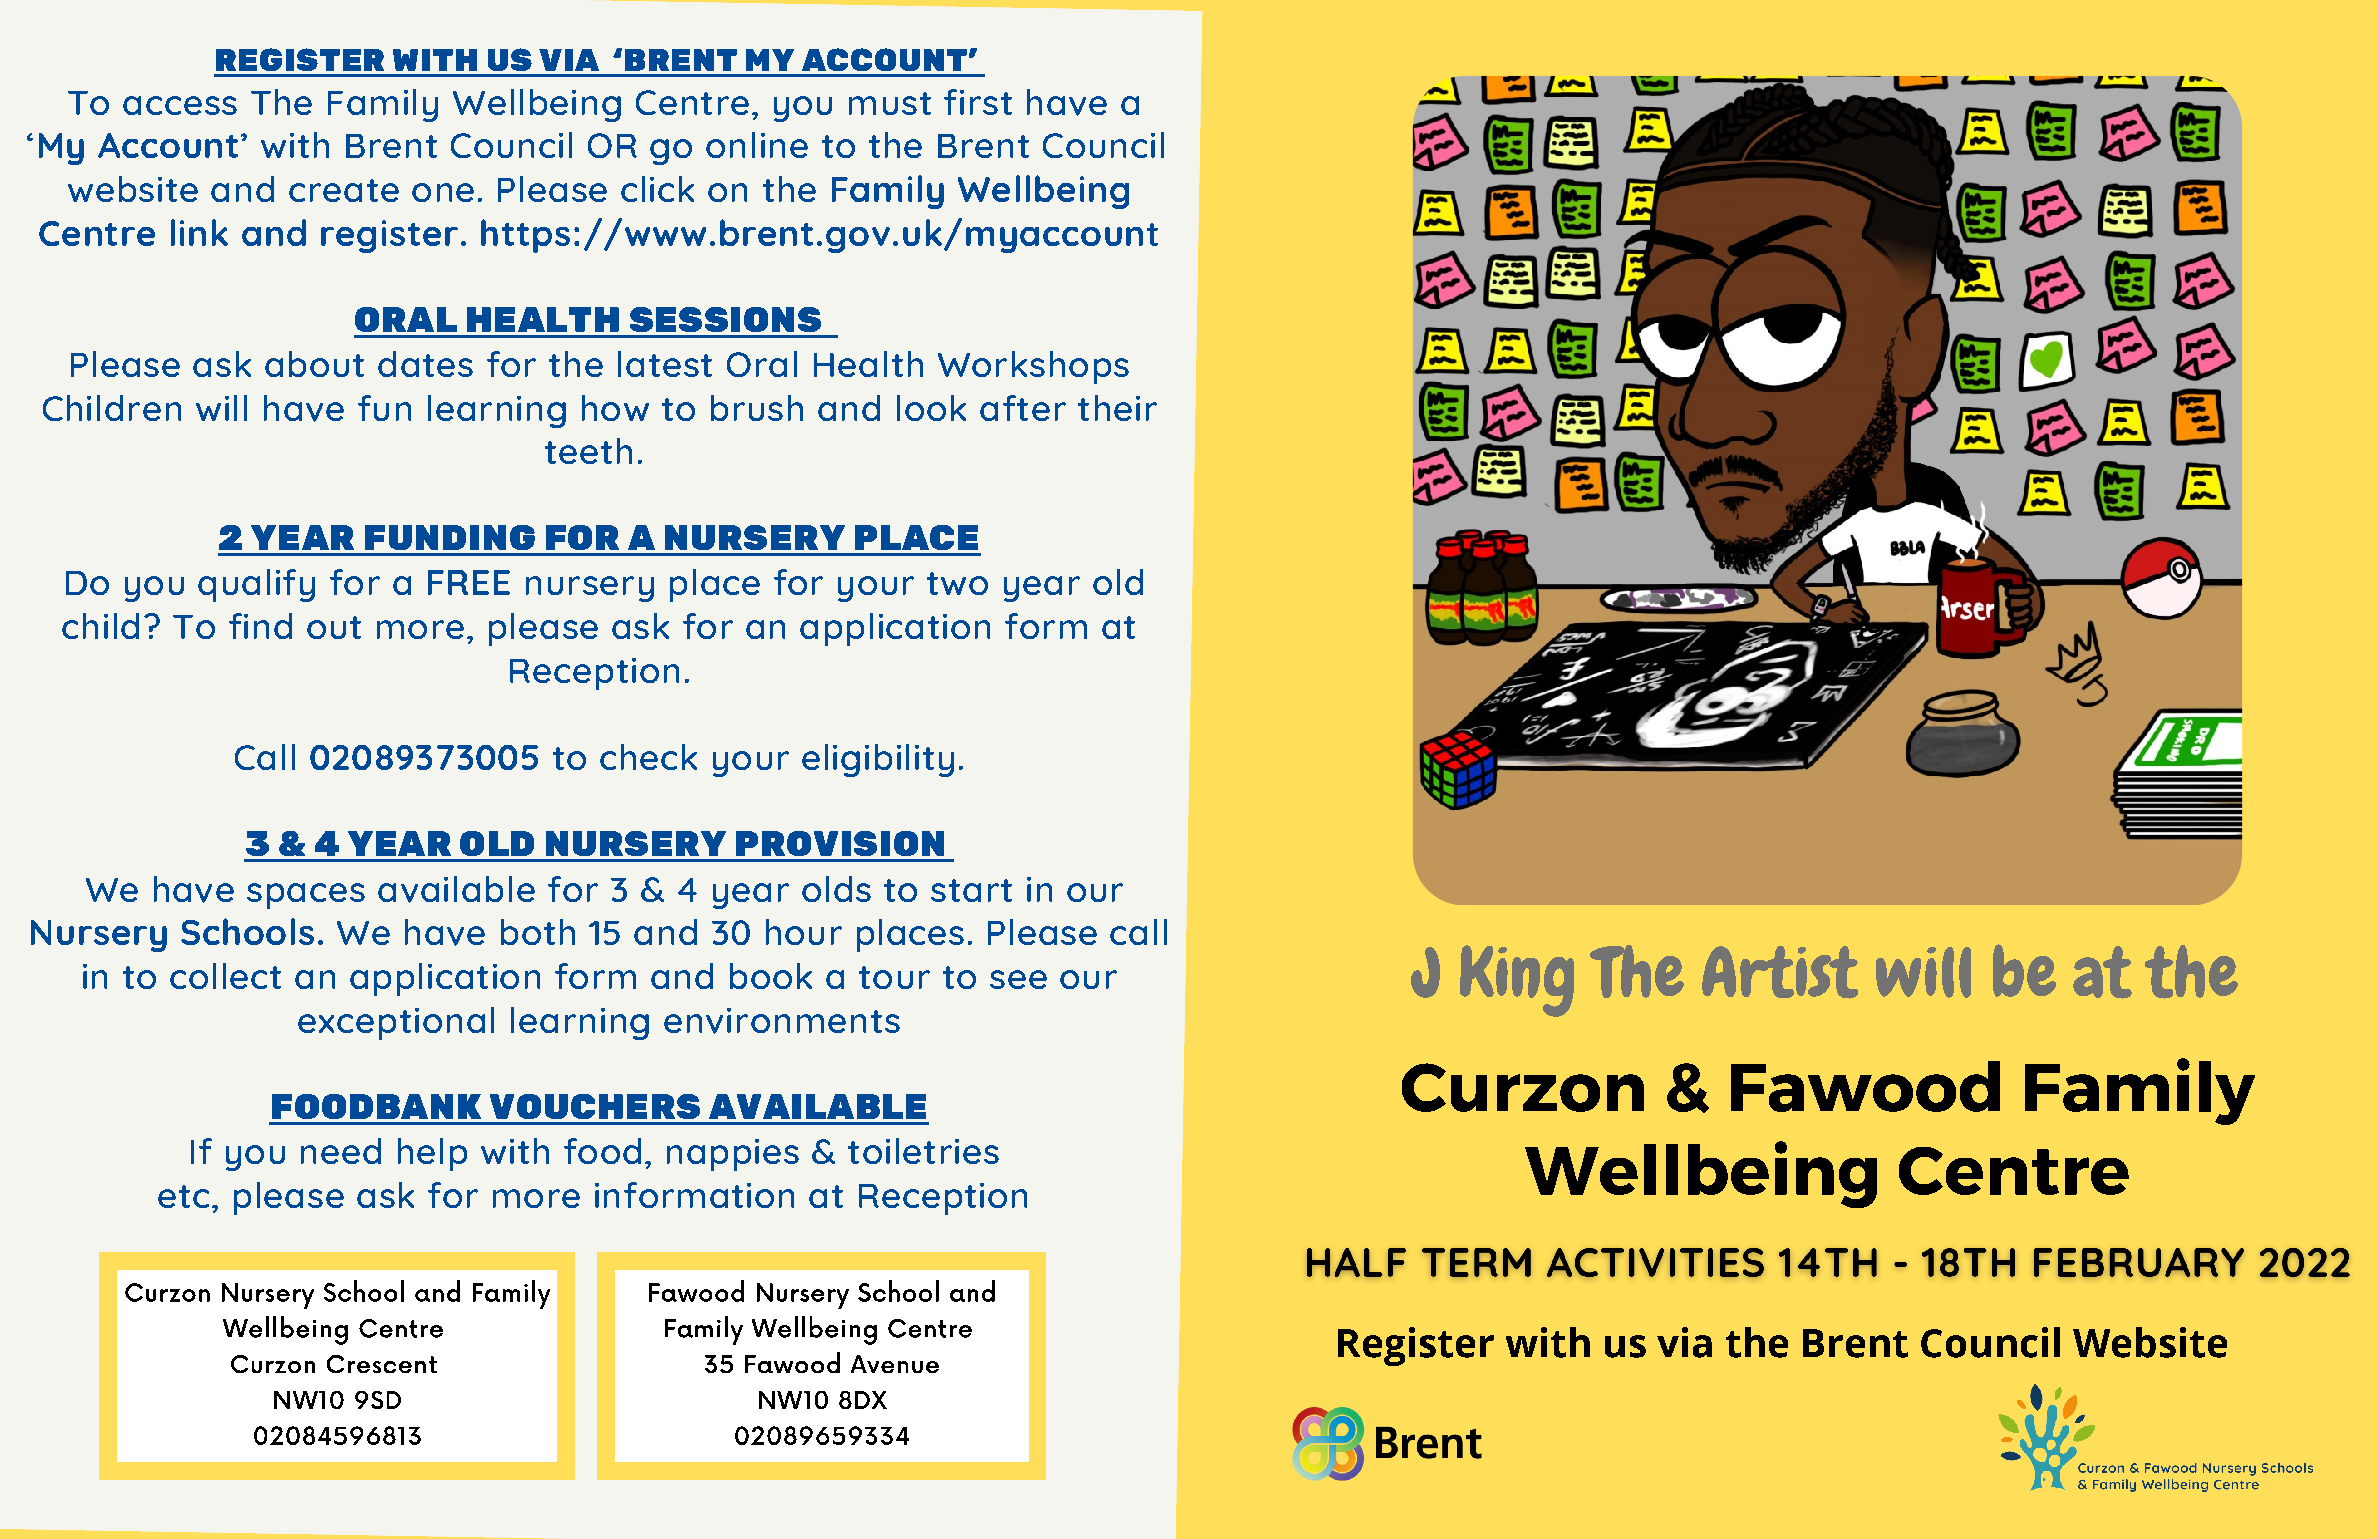 This screenshot has height=1539, width=2378. What do you see at coordinates (978, 102) in the screenshot?
I see `first` at bounding box center [978, 102].
